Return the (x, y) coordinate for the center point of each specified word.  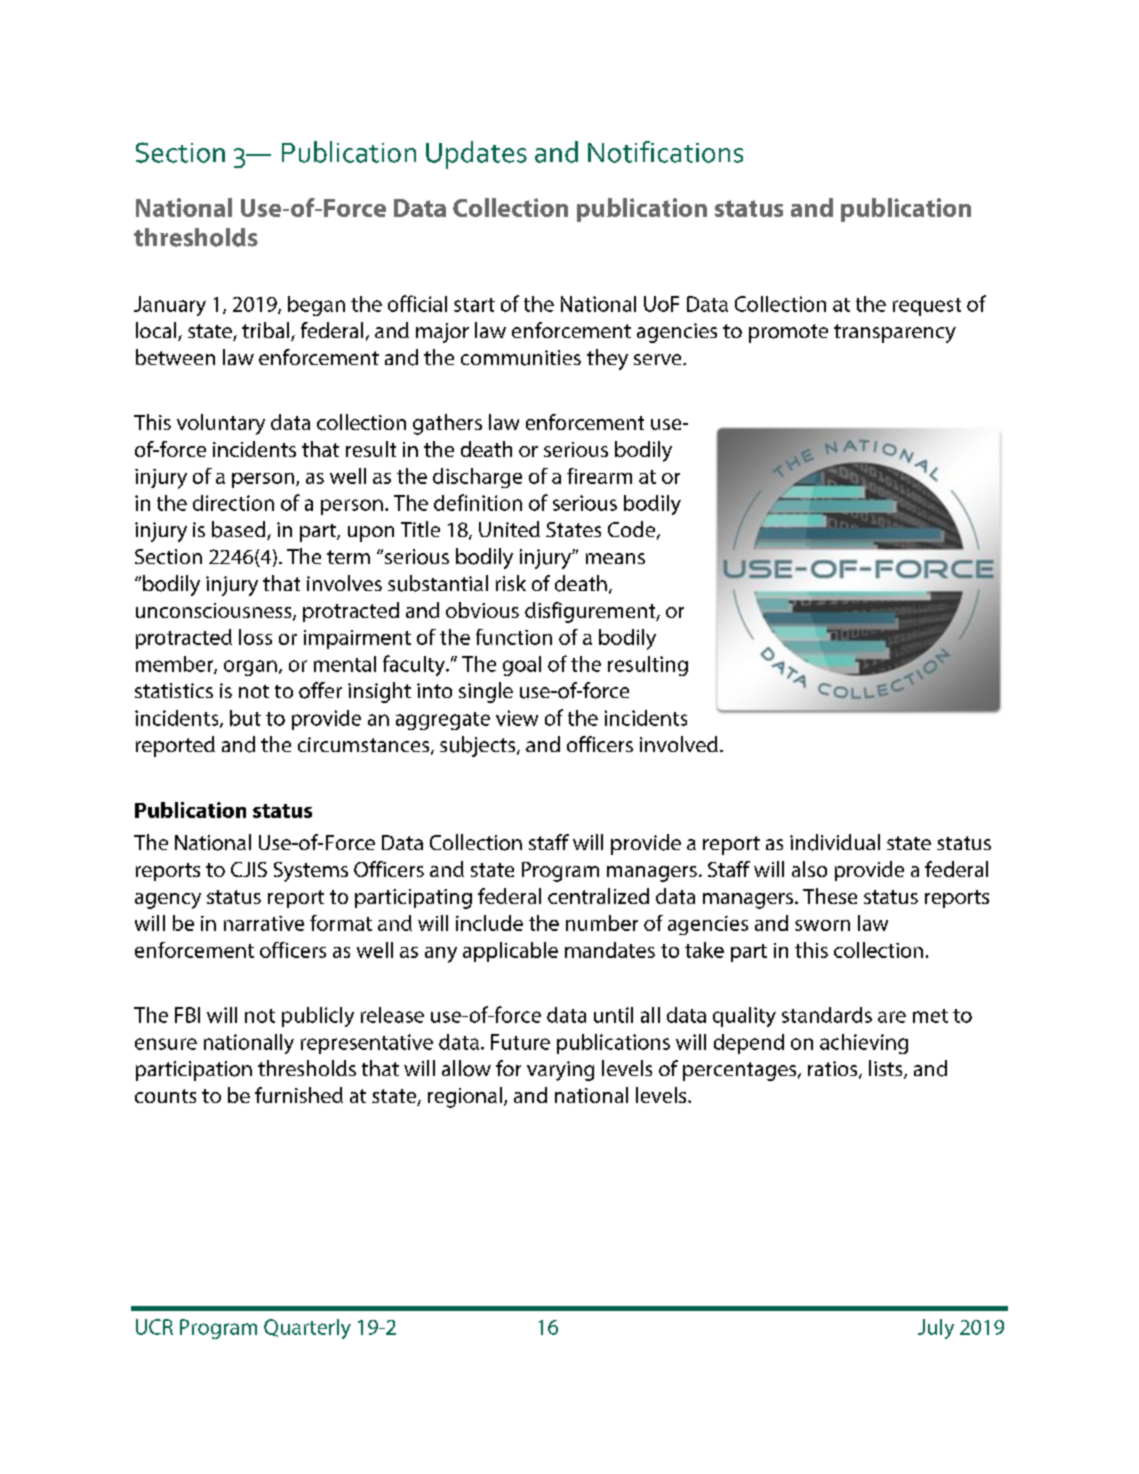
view (517, 718)
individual (835, 842)
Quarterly (307, 1329)
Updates (476, 155)
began (316, 306)
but (245, 718)
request (927, 307)
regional (465, 1097)
